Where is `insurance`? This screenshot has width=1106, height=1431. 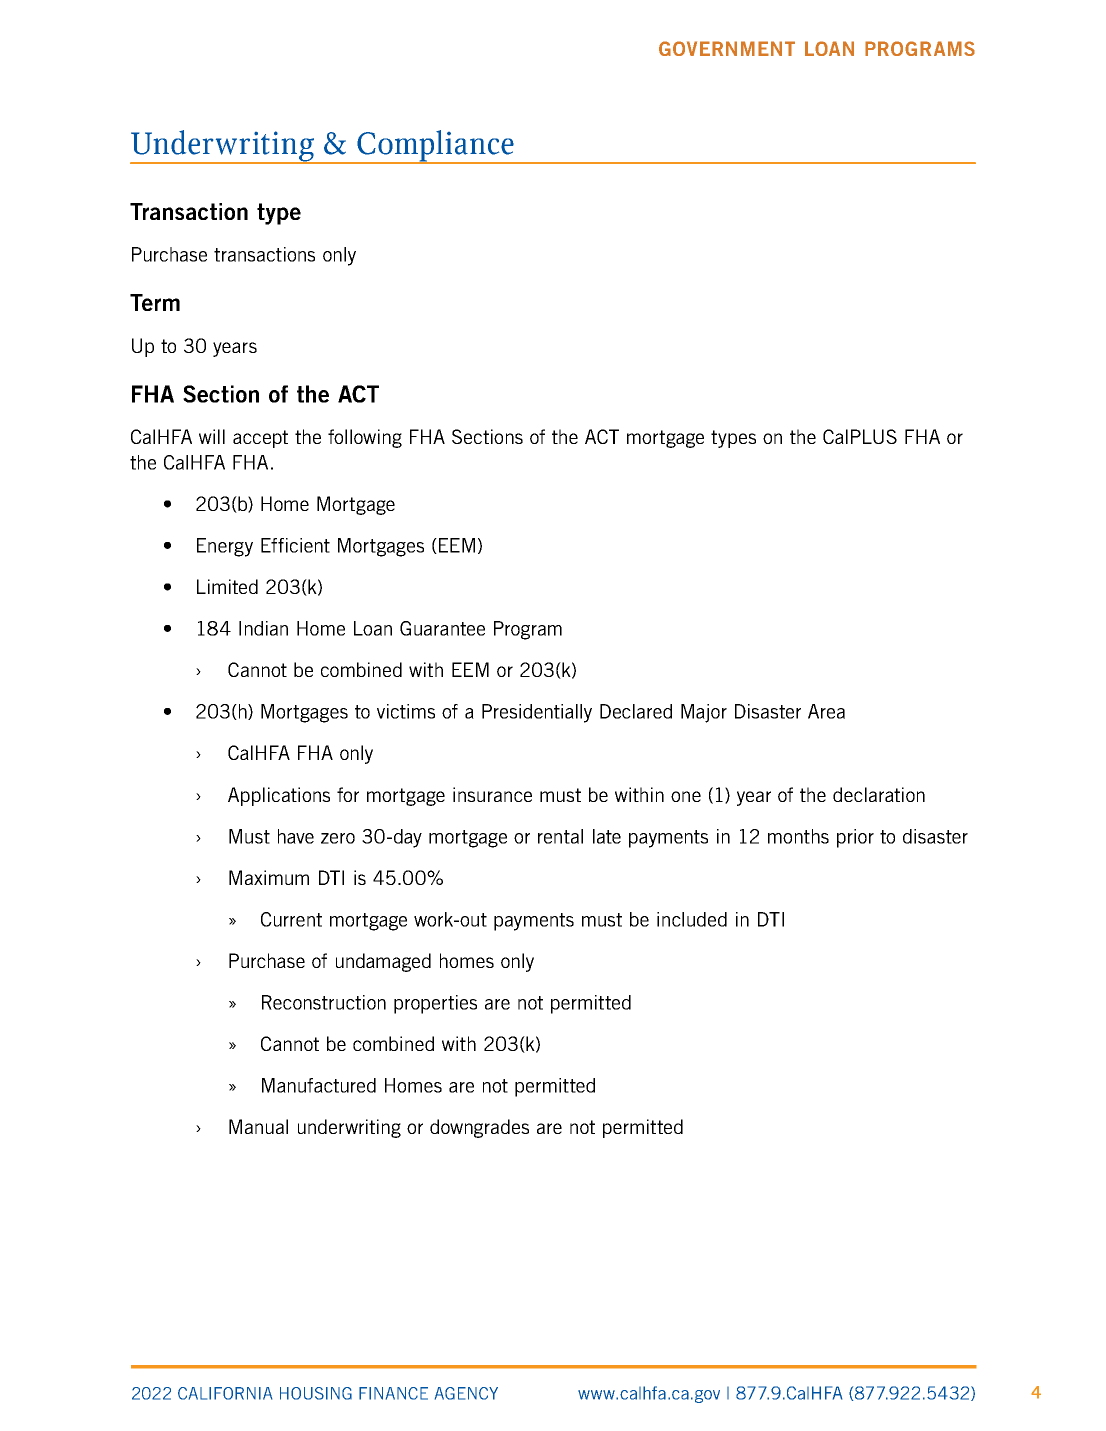
insurance is located at coordinates (492, 794).
